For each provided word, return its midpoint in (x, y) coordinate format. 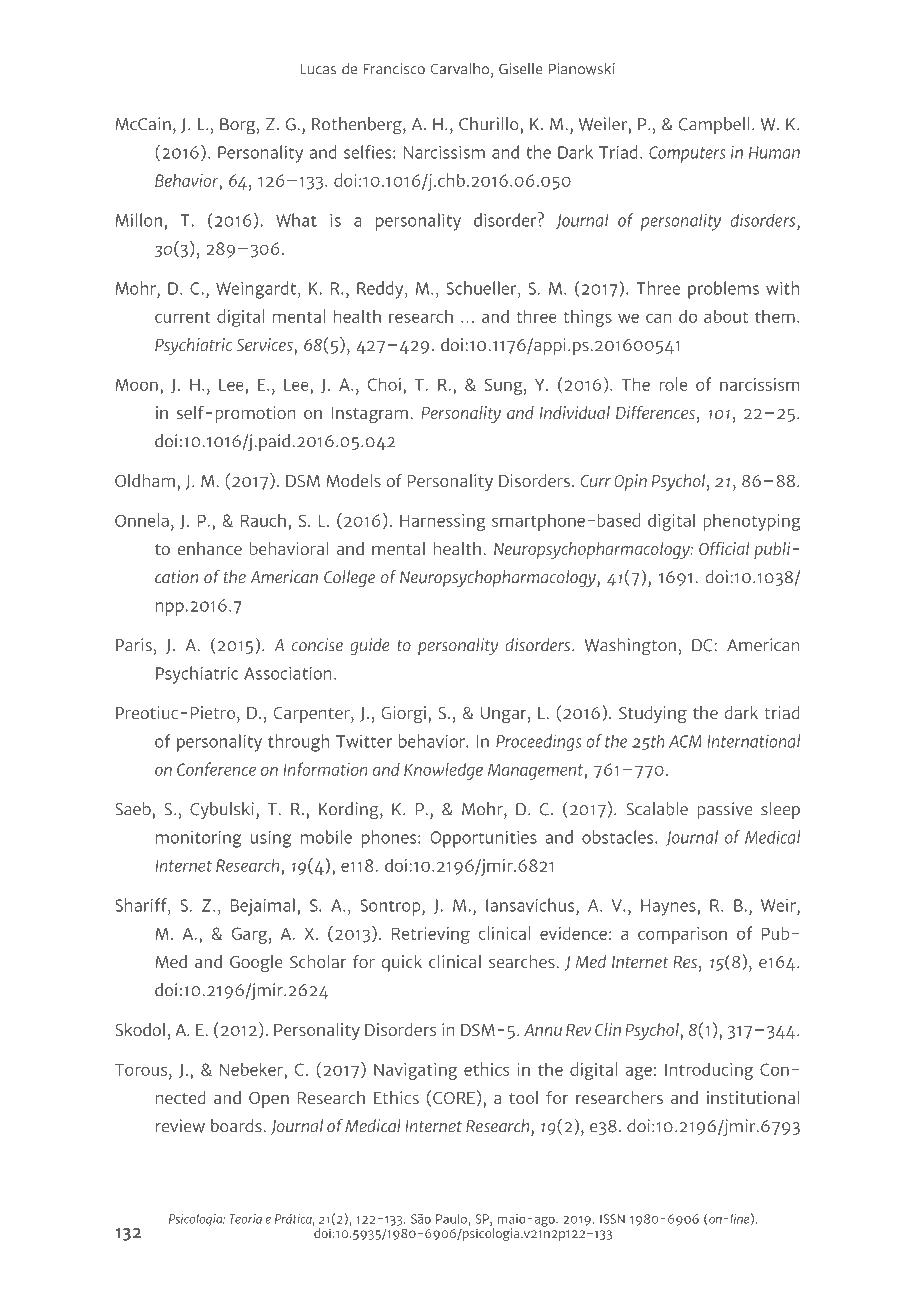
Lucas (318, 69)
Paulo (451, 1218)
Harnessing (443, 522)
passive (724, 811)
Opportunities (483, 839)
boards (237, 1126)
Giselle (521, 69)
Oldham (145, 480)
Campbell (714, 125)
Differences (655, 412)
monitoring (199, 839)
